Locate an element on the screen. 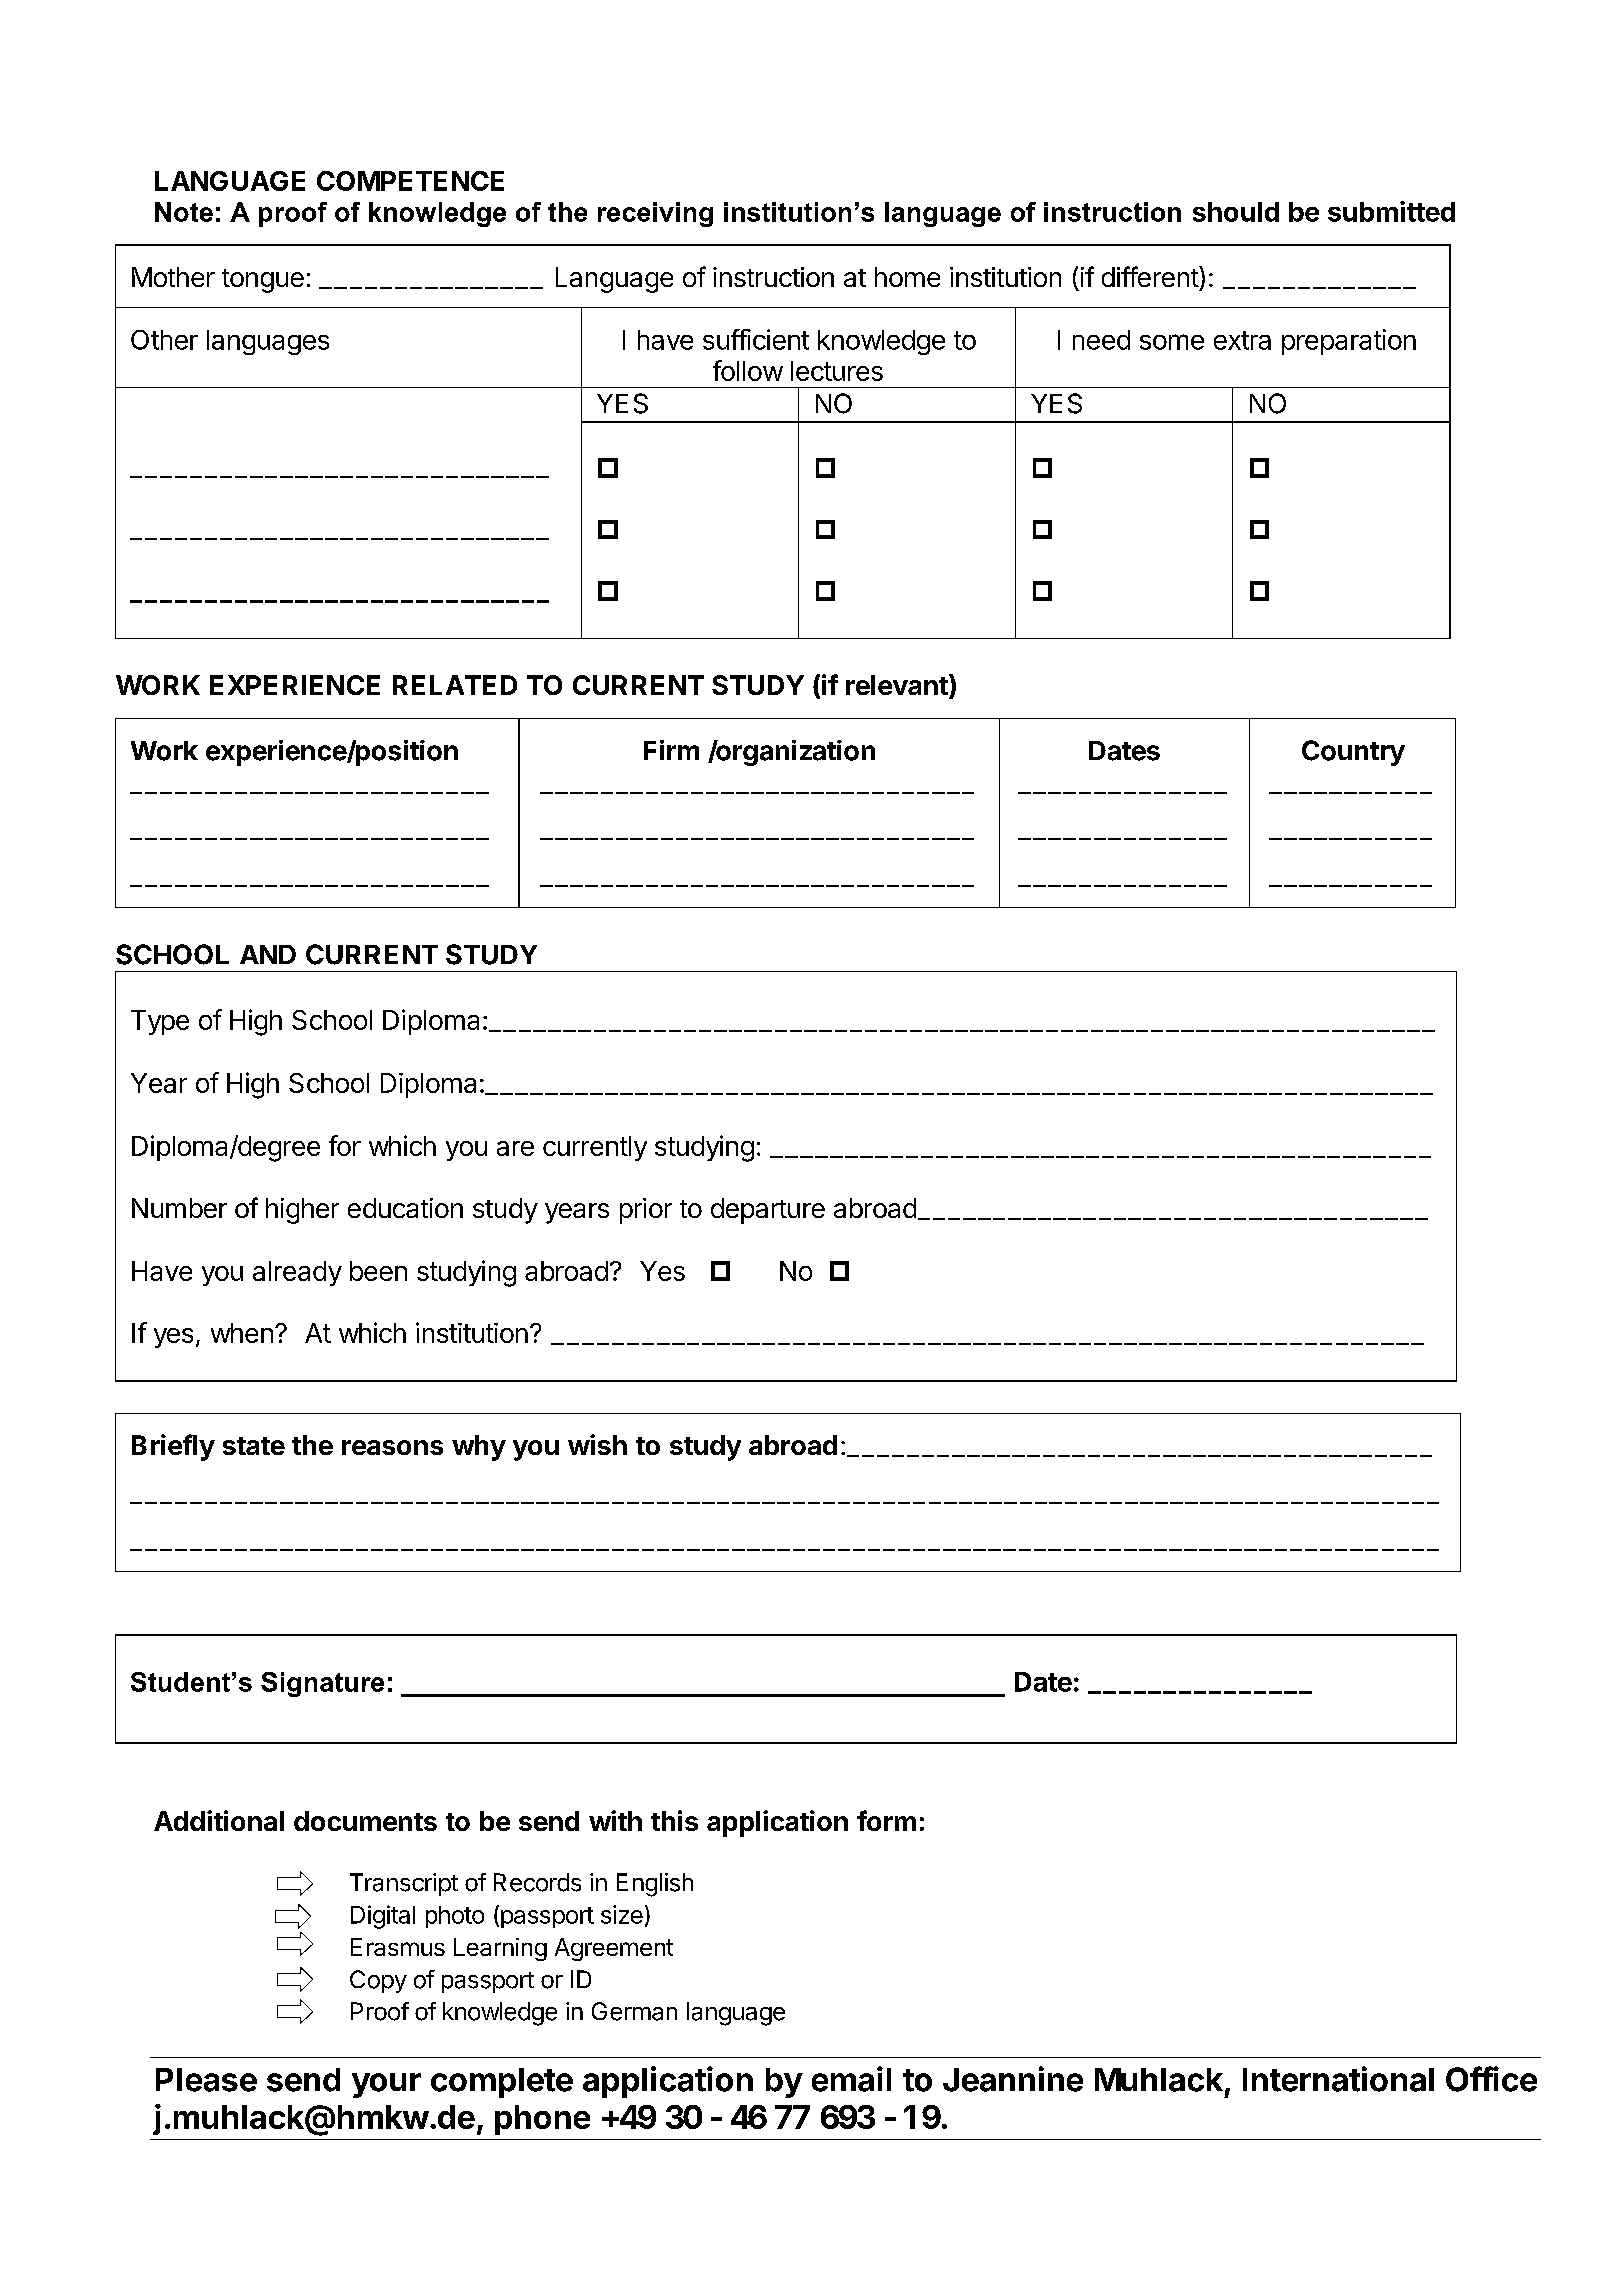 The height and width of the screenshot is (2283, 1614). departure is located at coordinates (768, 1211).
